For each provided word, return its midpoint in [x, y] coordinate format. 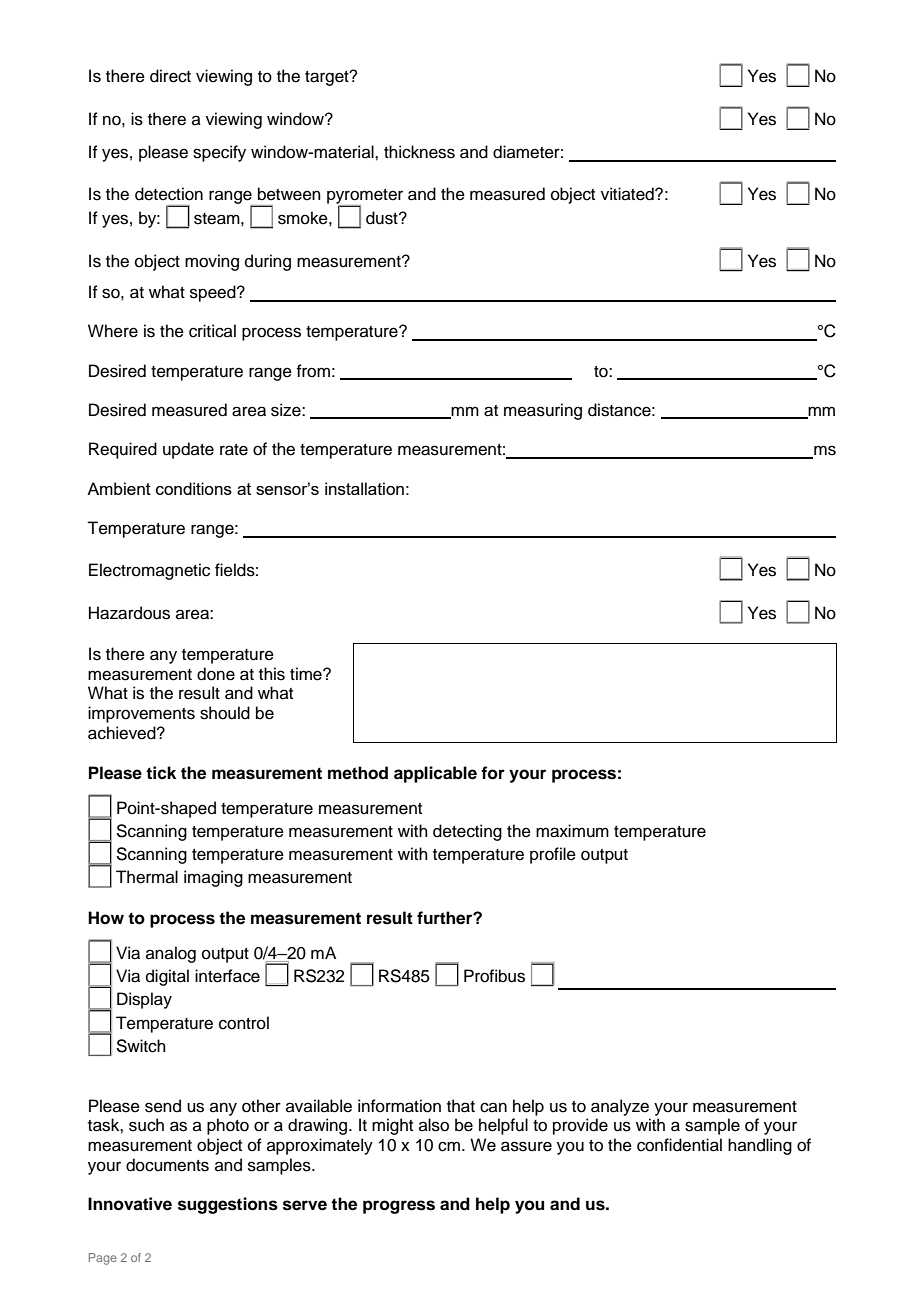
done [216, 674]
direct [170, 76]
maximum [572, 831]
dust [383, 218]
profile [553, 855]
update [188, 450]
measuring [543, 411]
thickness [419, 152]
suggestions [228, 1205]
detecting [467, 832]
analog [171, 954]
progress [399, 1207]
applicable [435, 774]
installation [364, 488]
